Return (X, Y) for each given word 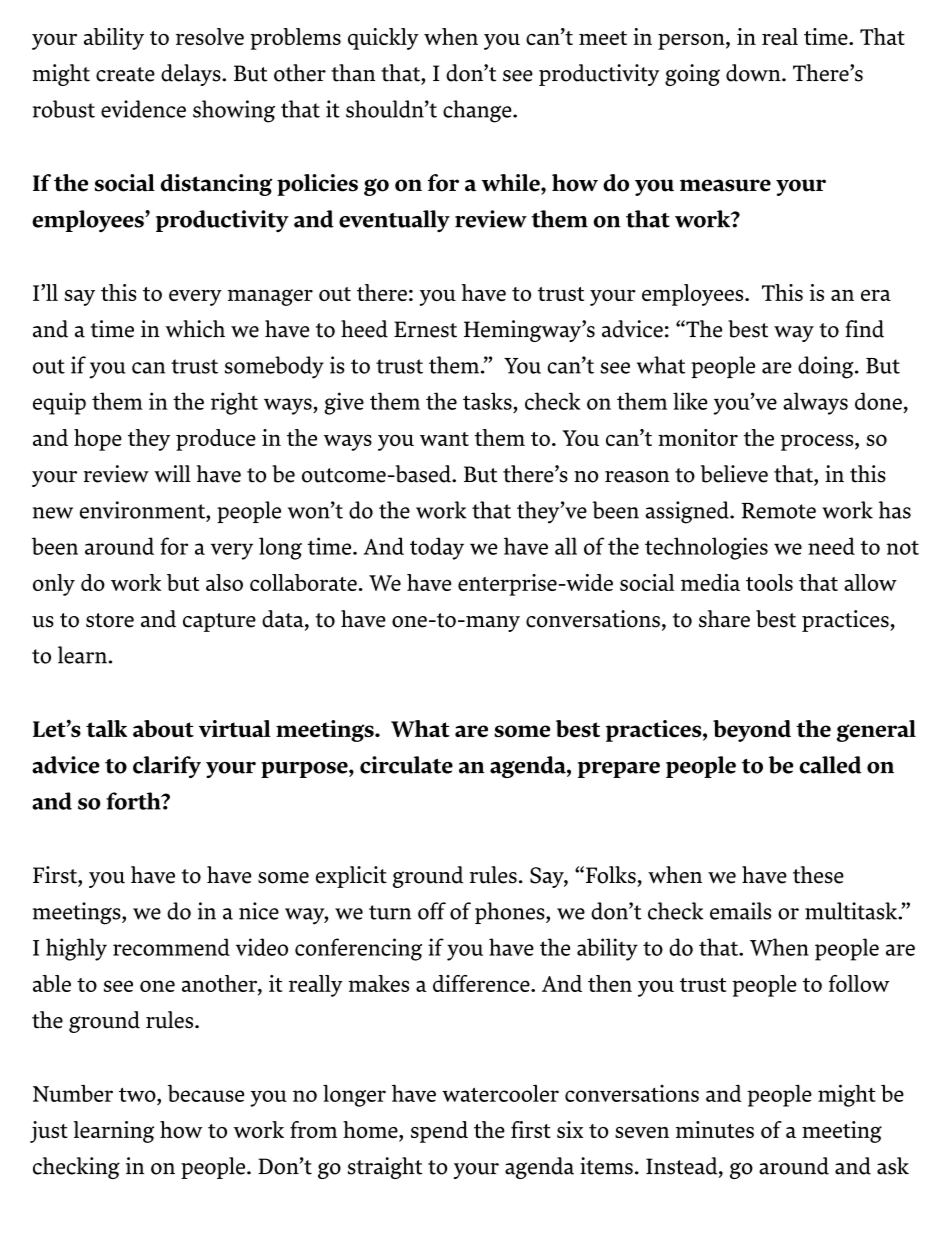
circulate (406, 765)
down (754, 73)
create (125, 74)
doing (827, 367)
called (830, 765)
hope (98, 440)
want (444, 439)
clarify (167, 767)
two (138, 1094)
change (478, 111)
